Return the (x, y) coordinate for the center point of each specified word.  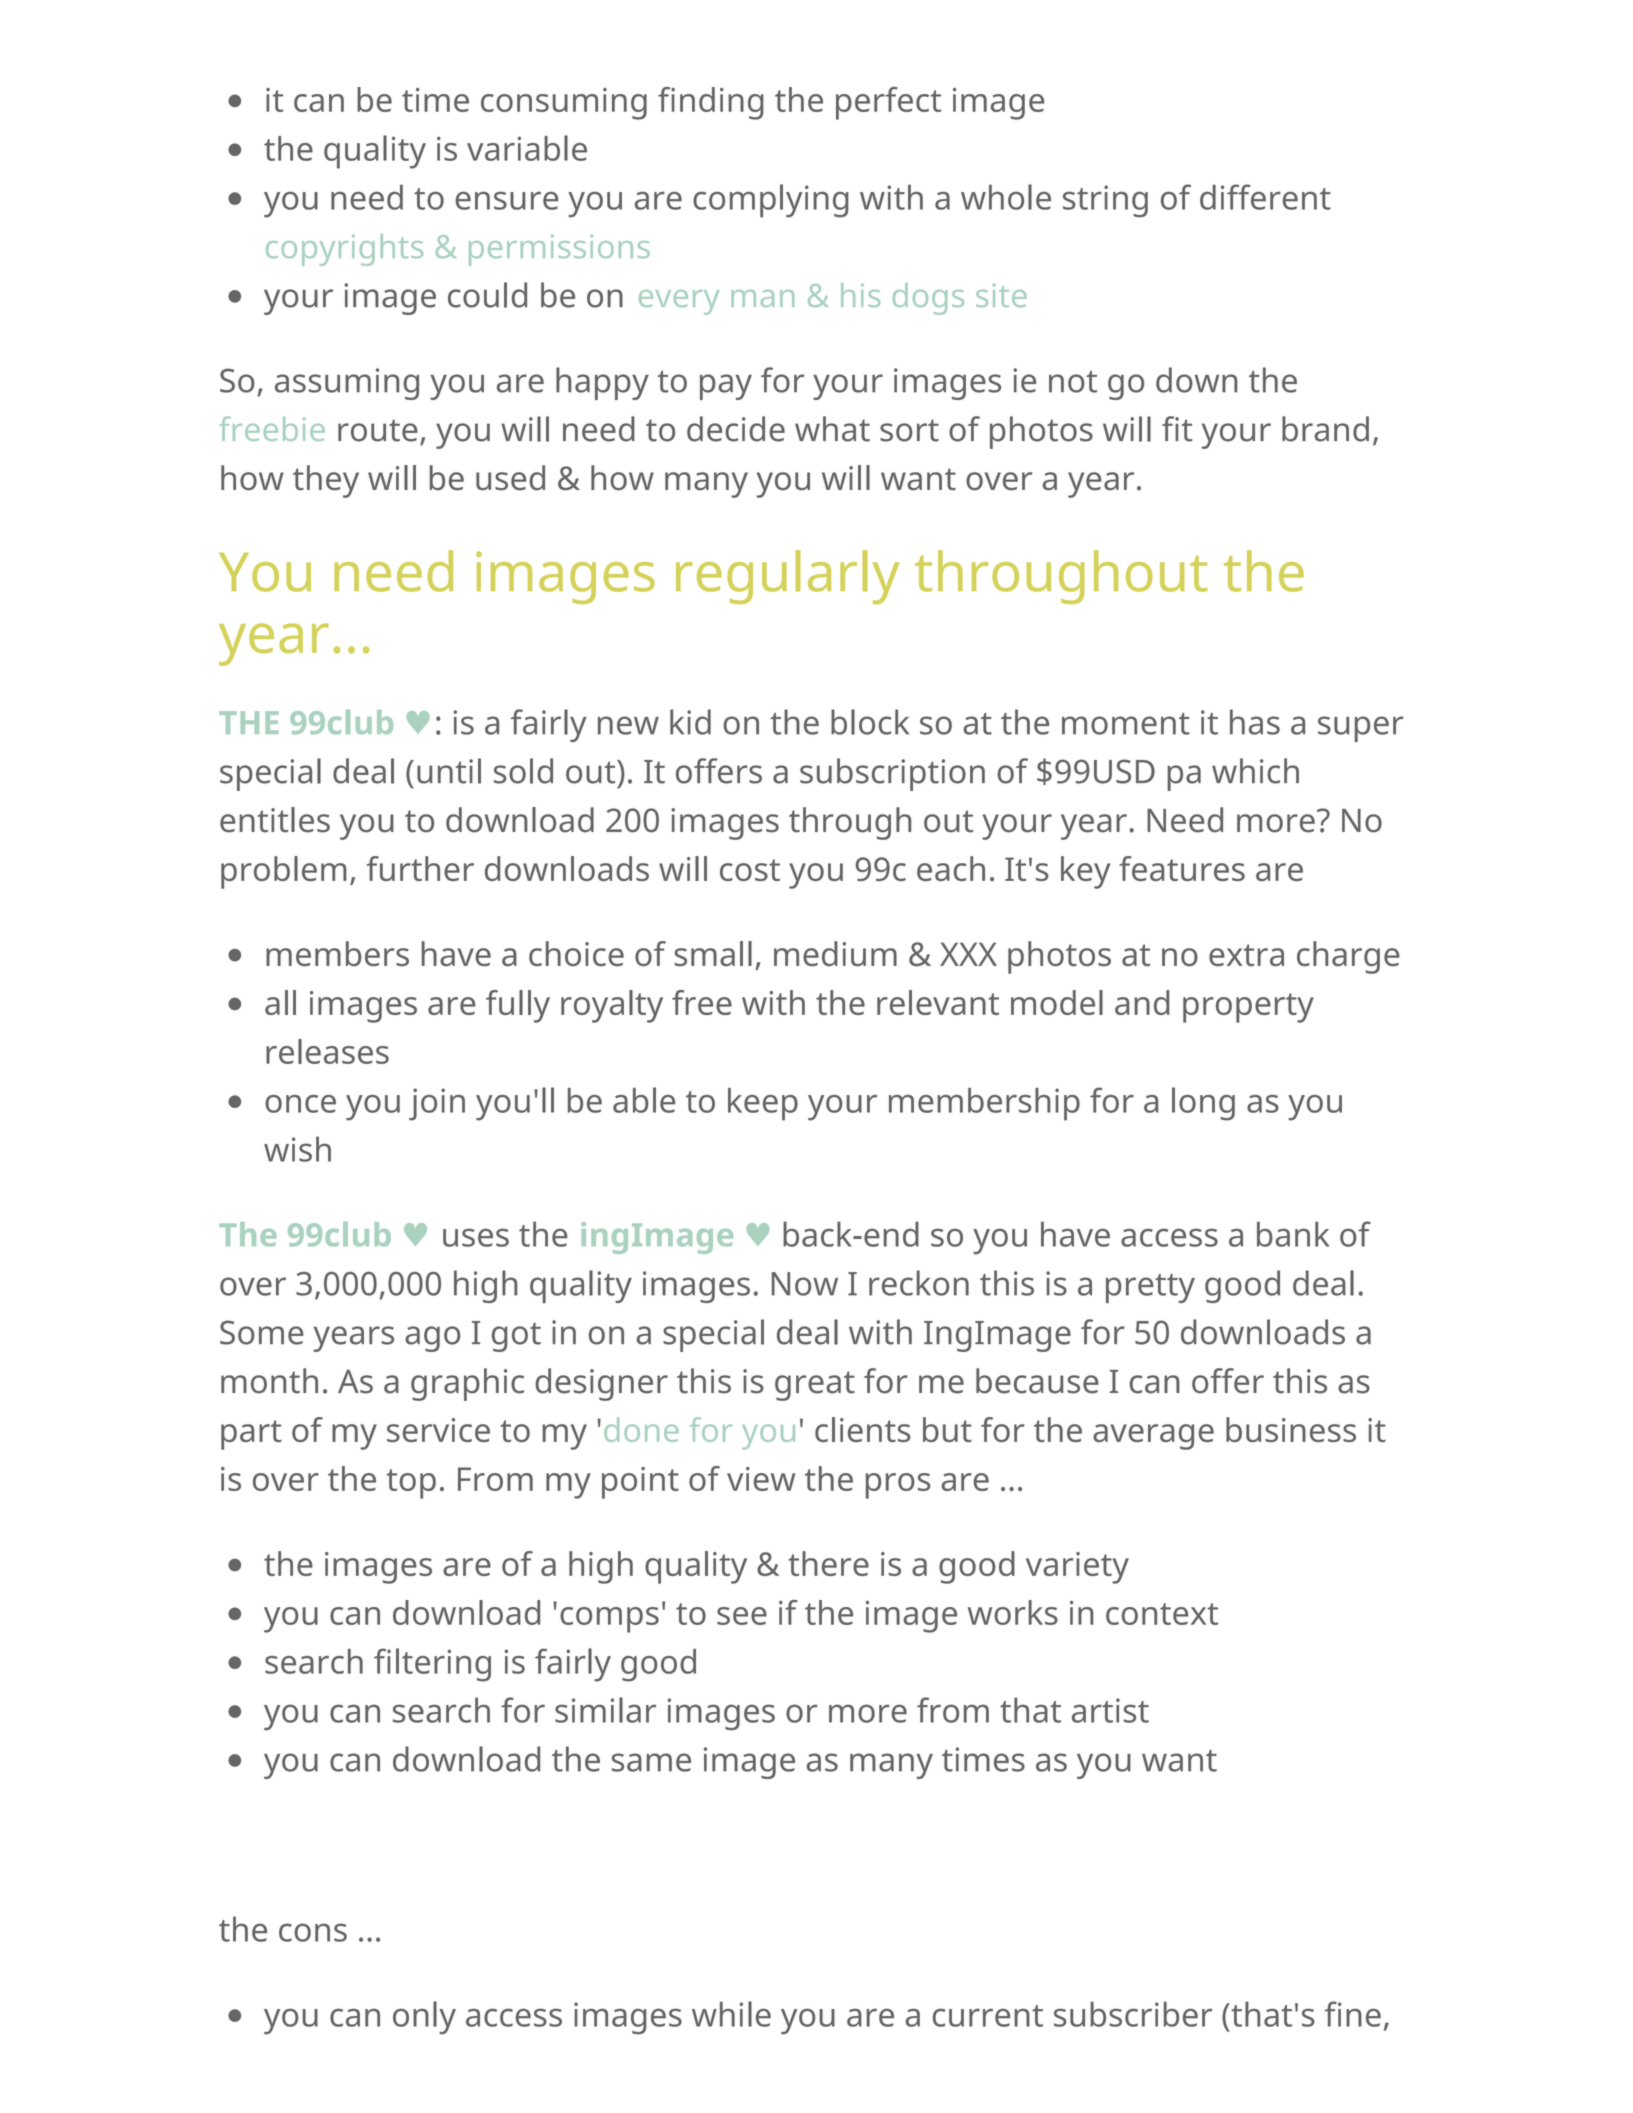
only (424, 2018)
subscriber (1133, 2014)
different (1265, 197)
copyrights (344, 250)
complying (771, 201)
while (731, 2014)
